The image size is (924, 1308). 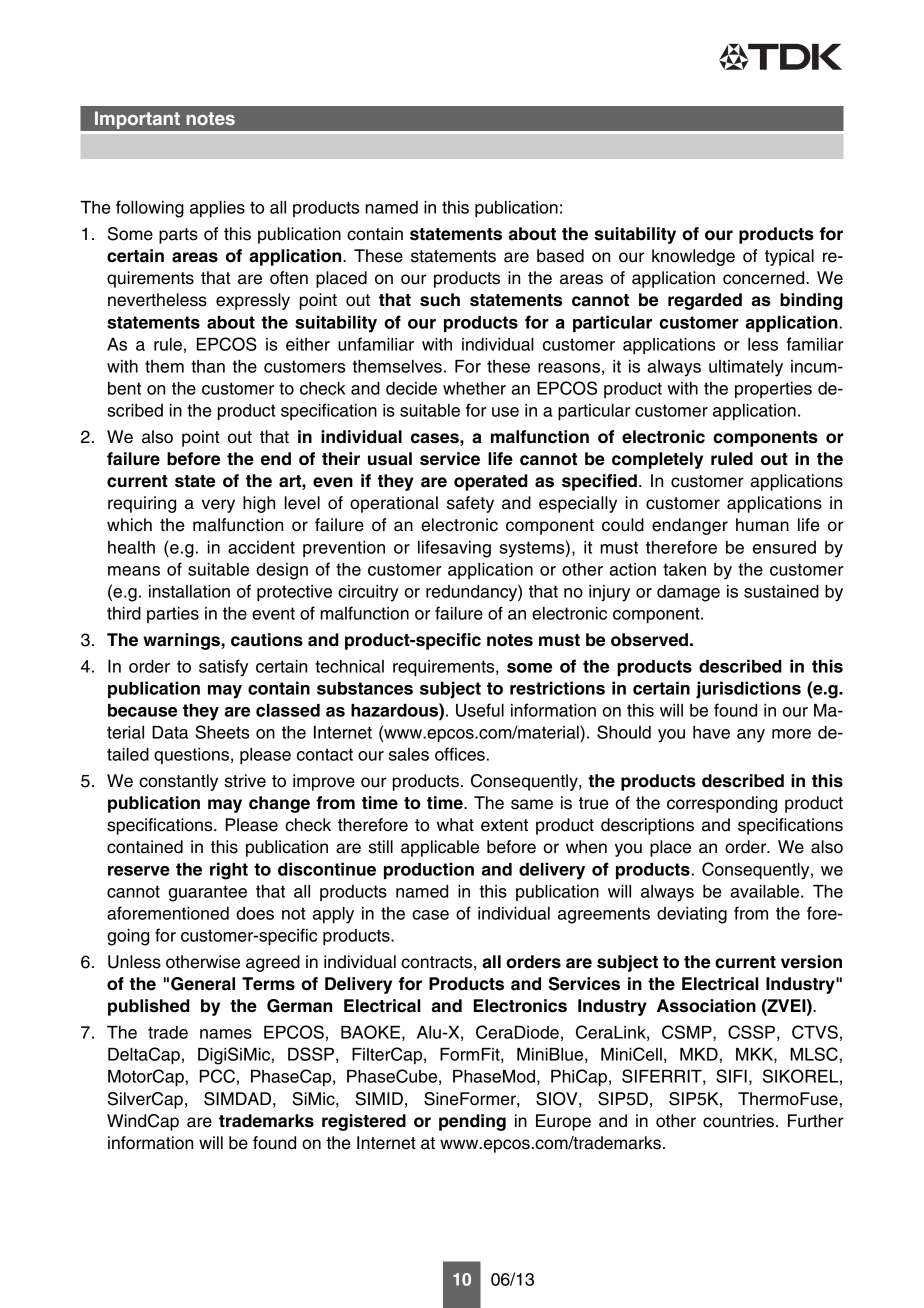 What do you see at coordinates (560, 256) in the screenshot?
I see `based` at bounding box center [560, 256].
